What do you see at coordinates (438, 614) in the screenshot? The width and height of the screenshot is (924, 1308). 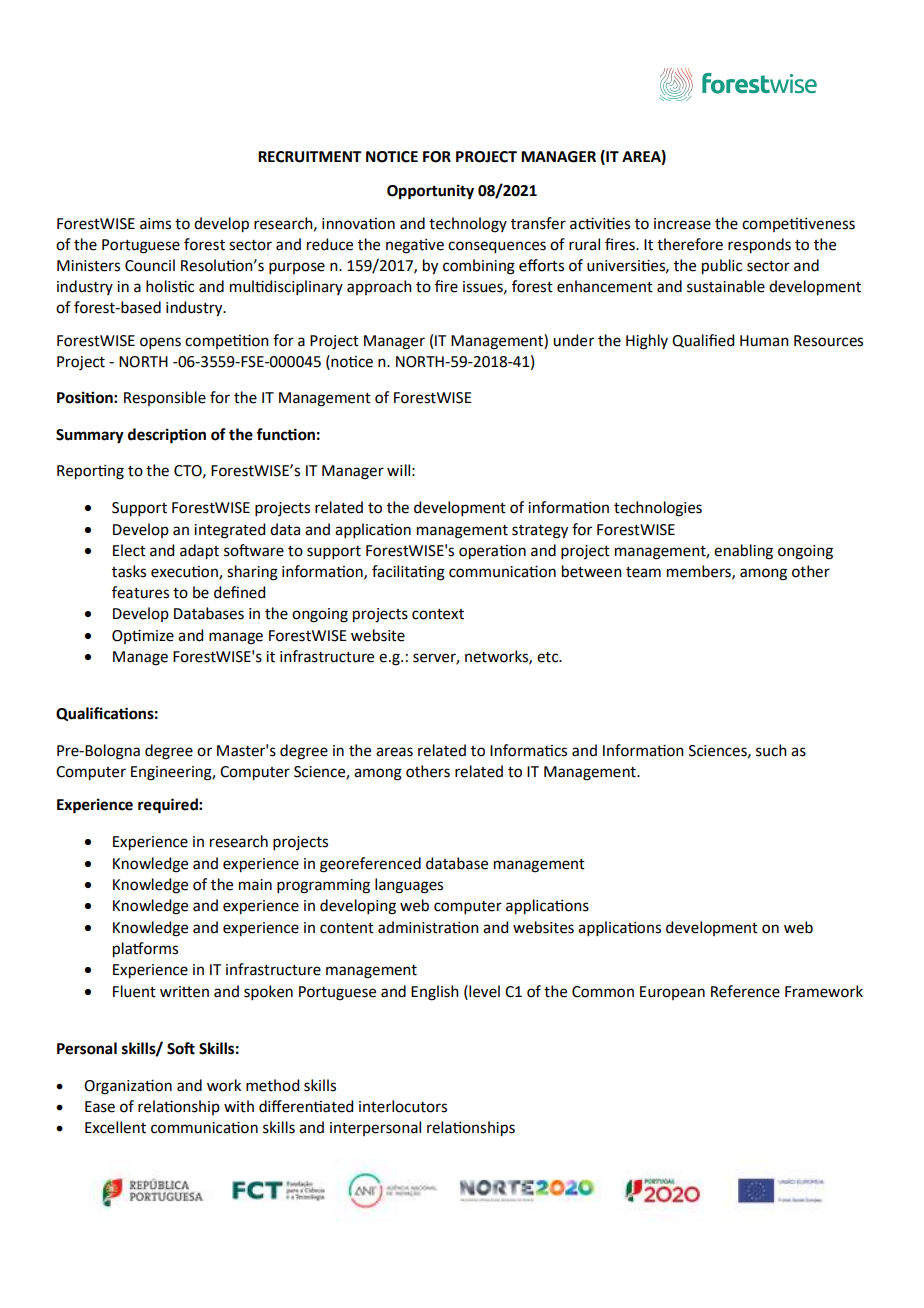 I see `context` at bounding box center [438, 614].
